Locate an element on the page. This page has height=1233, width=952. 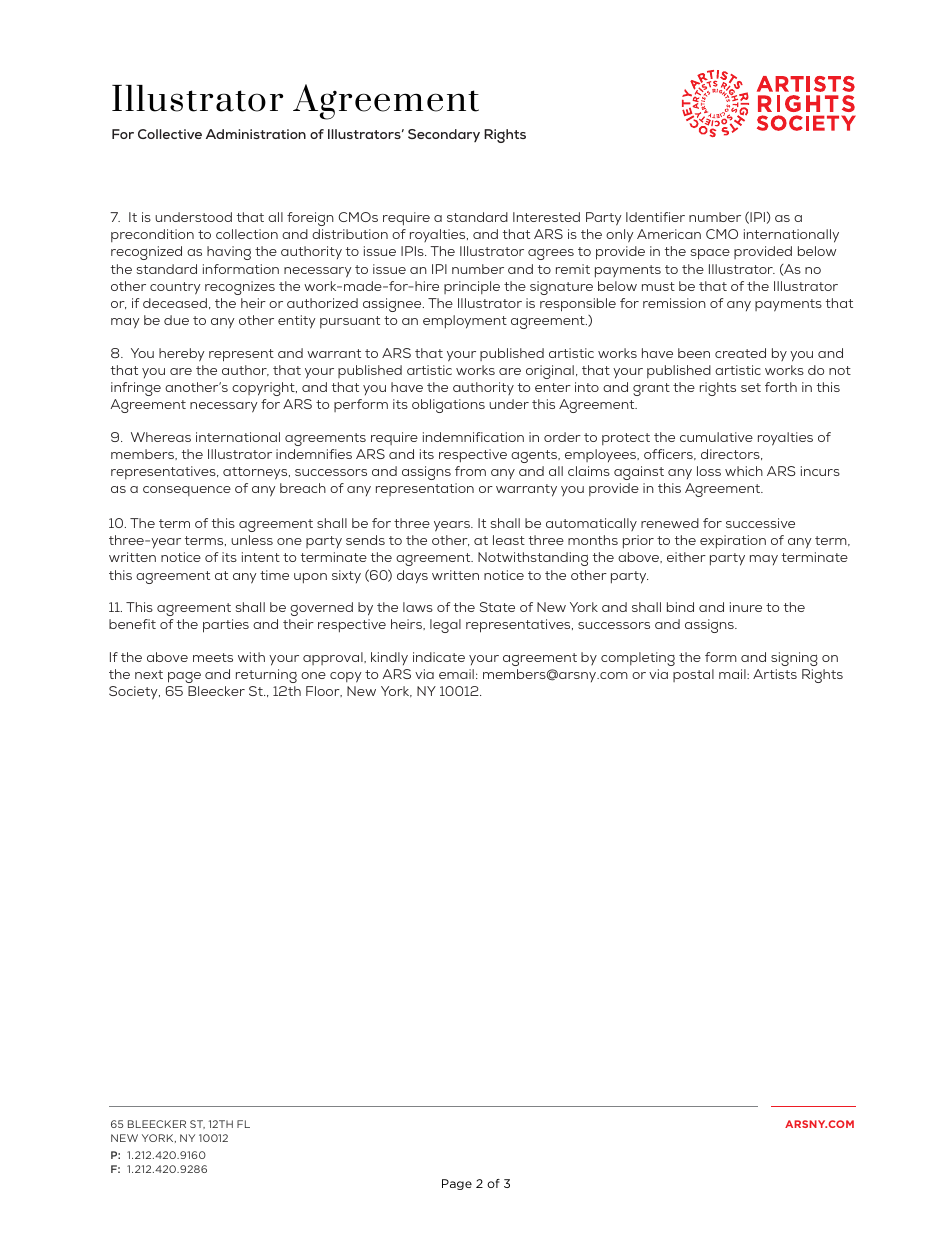
created is located at coordinates (740, 353).
